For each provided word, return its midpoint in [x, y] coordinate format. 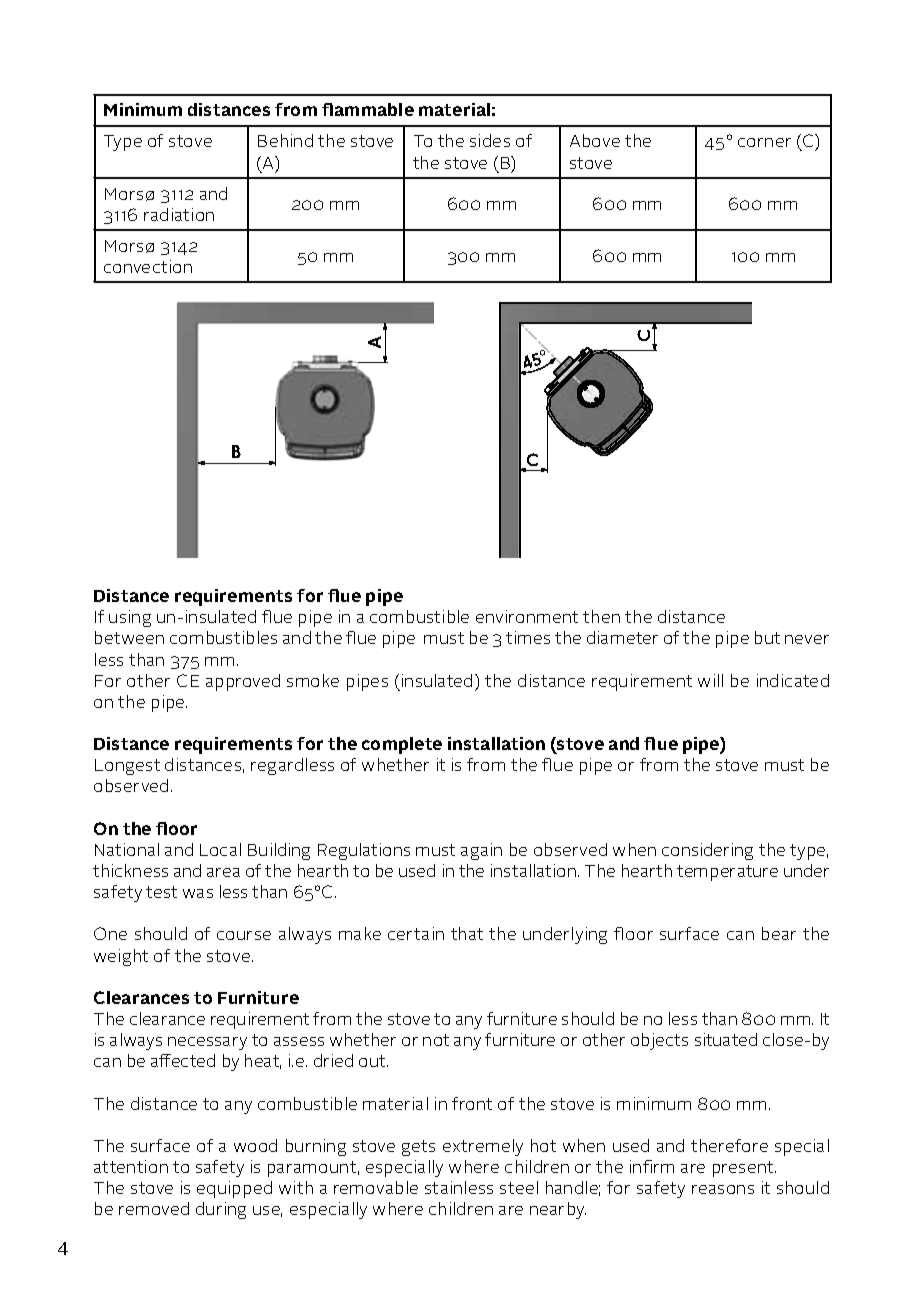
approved [243, 682]
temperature [727, 873]
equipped [234, 1189]
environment [527, 616]
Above [595, 140]
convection [148, 266]
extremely [483, 1147]
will [710, 680]
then [601, 616]
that [467, 933]
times [528, 637]
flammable [368, 109]
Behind [285, 140]
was [198, 893]
